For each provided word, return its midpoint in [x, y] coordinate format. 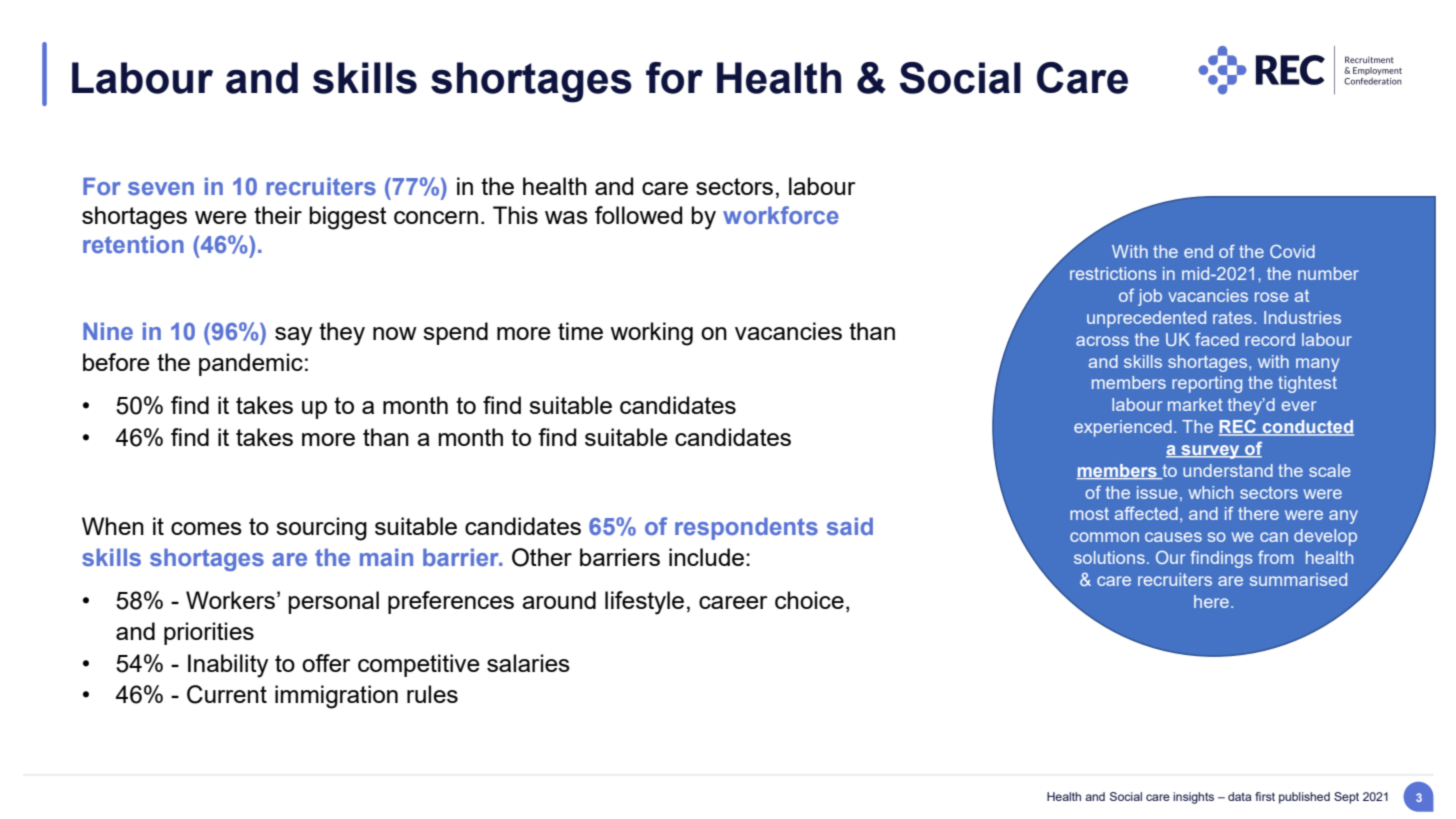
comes [206, 528]
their [278, 215]
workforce [781, 215]
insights [1193, 798]
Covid [1292, 251]
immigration [336, 697]
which [1211, 492]
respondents [746, 528]
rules [432, 694]
